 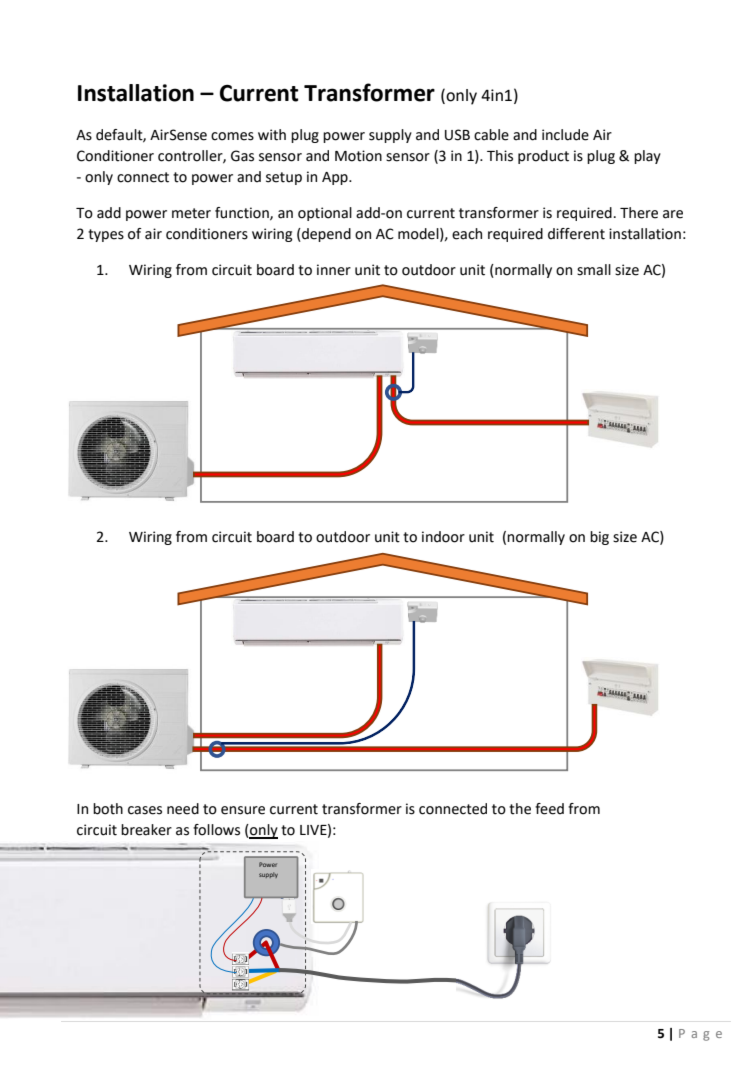 What do you see at coordinates (599, 538) in the image?
I see `big` at bounding box center [599, 538].
